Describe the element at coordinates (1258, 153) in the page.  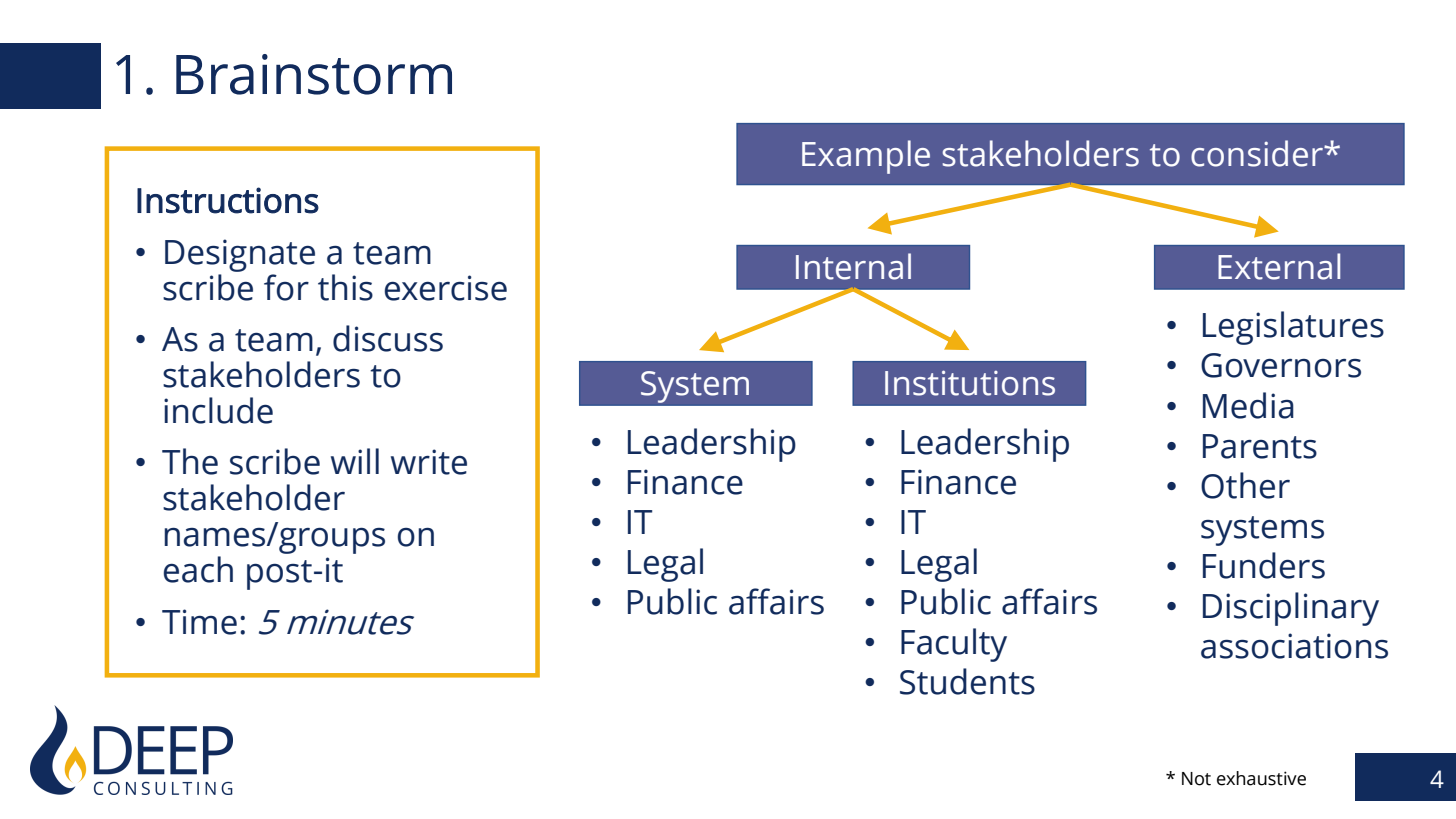
I see `consider` at that location.
